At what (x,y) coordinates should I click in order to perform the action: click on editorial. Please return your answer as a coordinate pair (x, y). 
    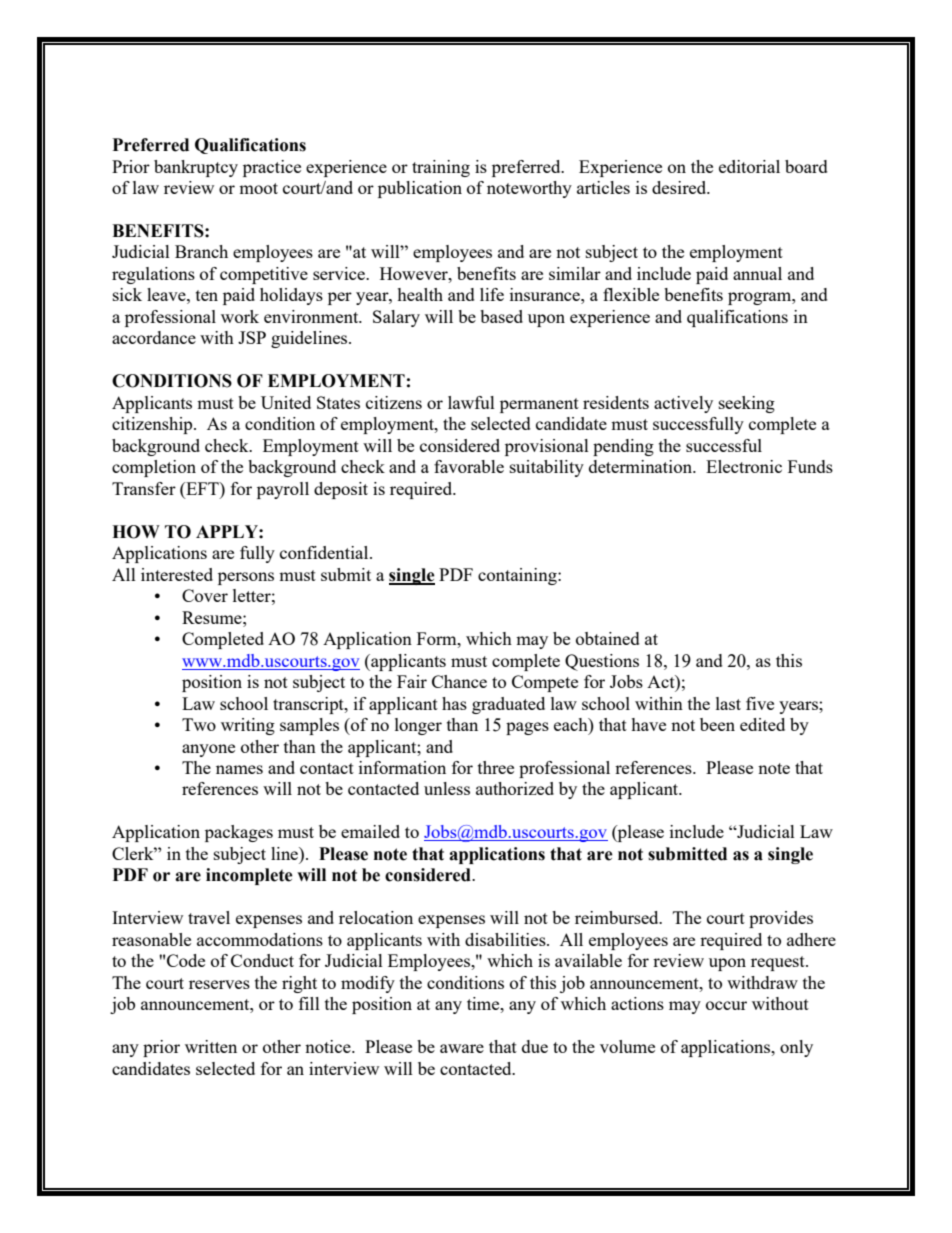
    Looking at the image, I should click on (749, 166).
